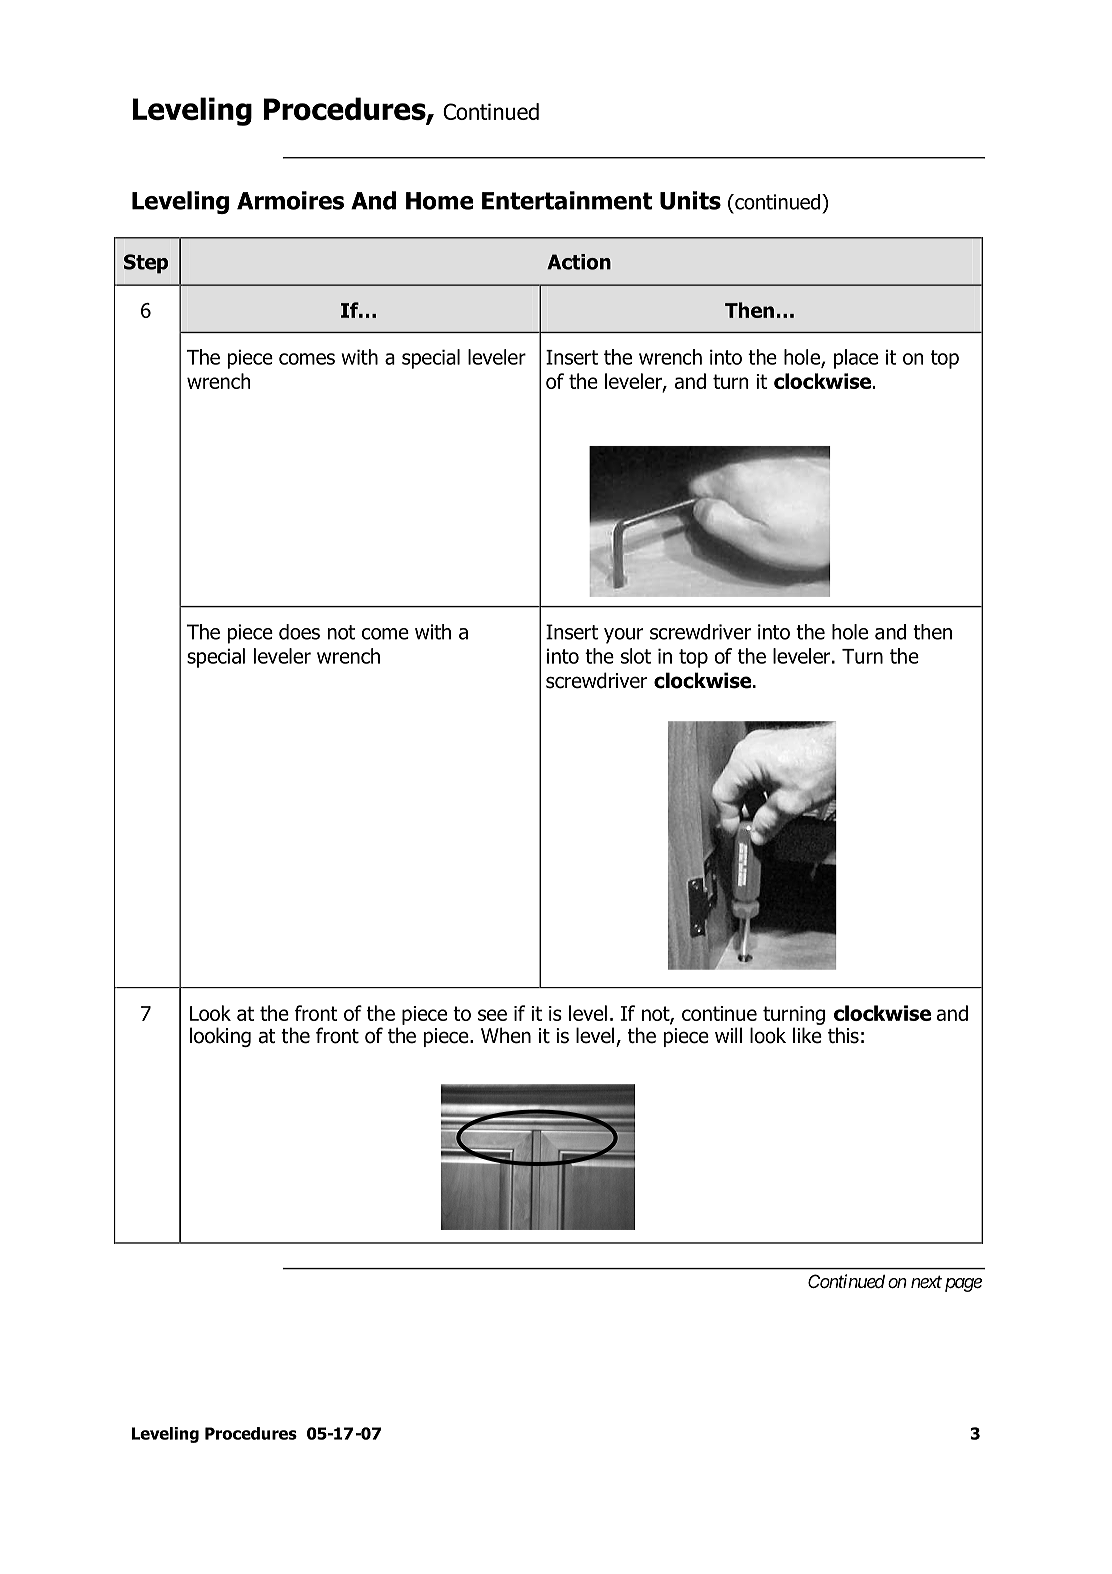 Image resolution: width=1112 pixels, height=1574 pixels. What do you see at coordinates (623, 636) in the screenshot?
I see `your` at bounding box center [623, 636].
